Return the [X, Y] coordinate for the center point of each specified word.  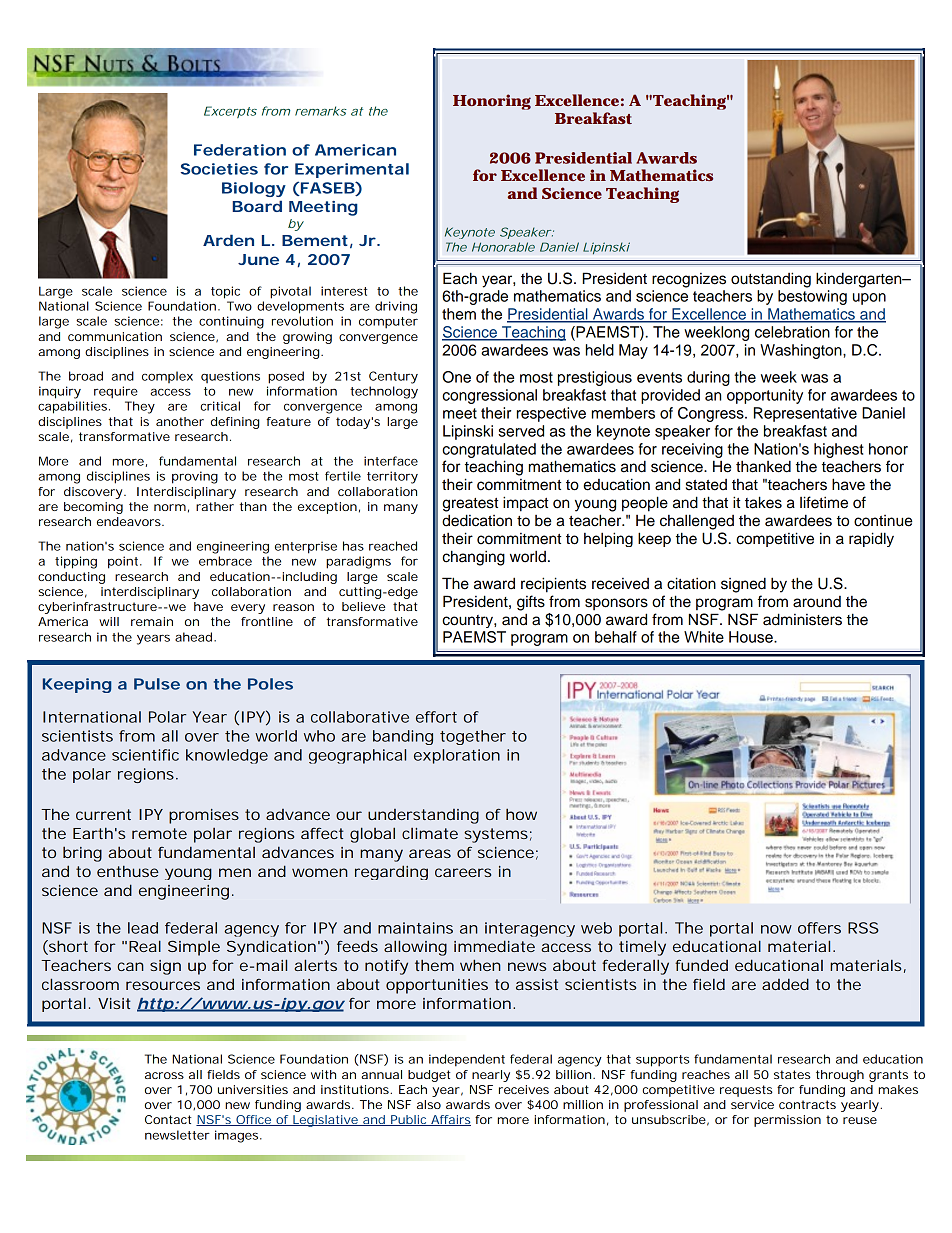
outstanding [771, 280]
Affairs [450, 1120]
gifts [531, 603]
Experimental [352, 170]
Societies [219, 169]
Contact [168, 1119]
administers [802, 619]
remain [152, 621]
